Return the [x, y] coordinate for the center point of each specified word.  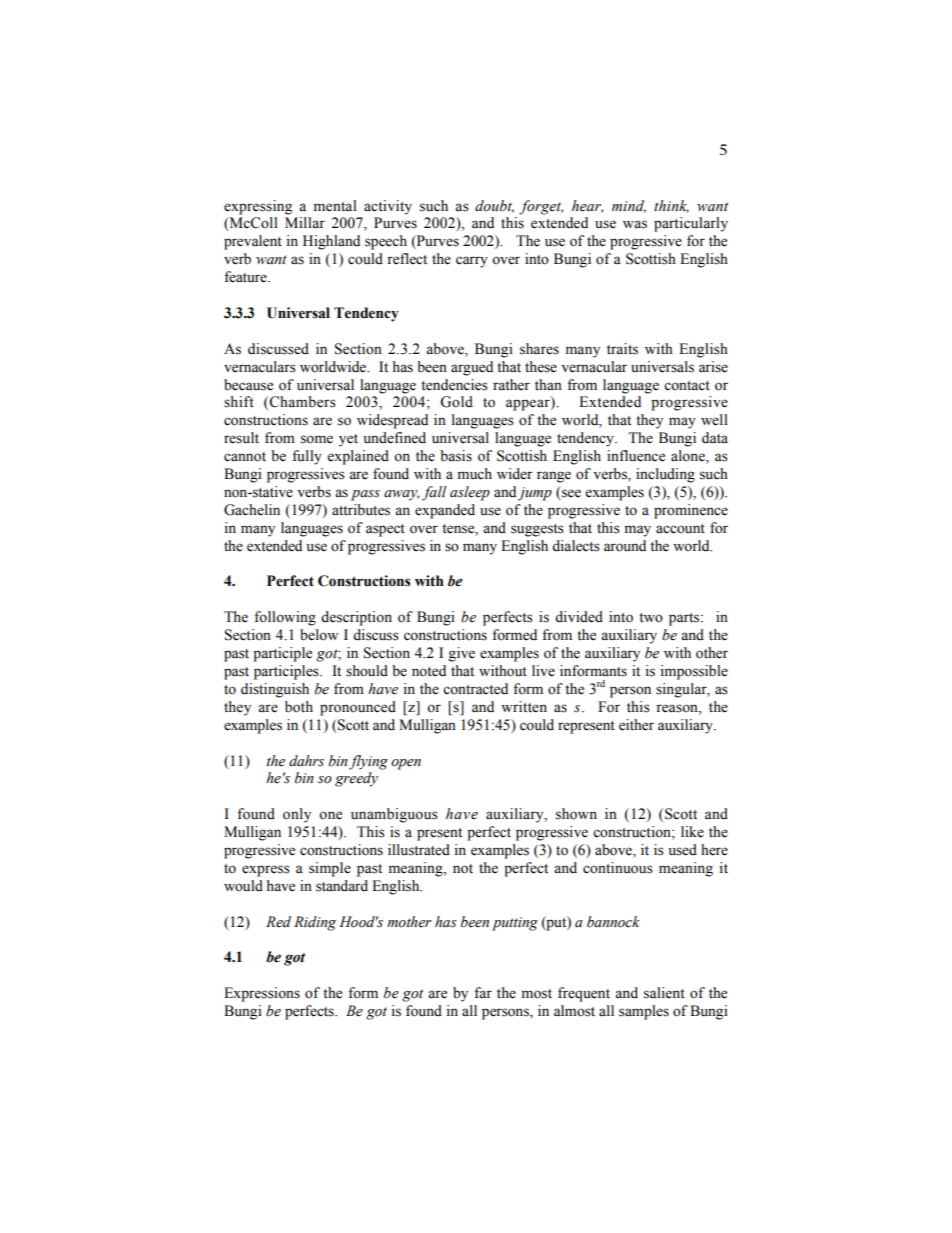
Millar [305, 223]
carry [472, 262]
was [635, 224]
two [651, 618]
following [285, 618]
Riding [315, 923]
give [462, 654]
